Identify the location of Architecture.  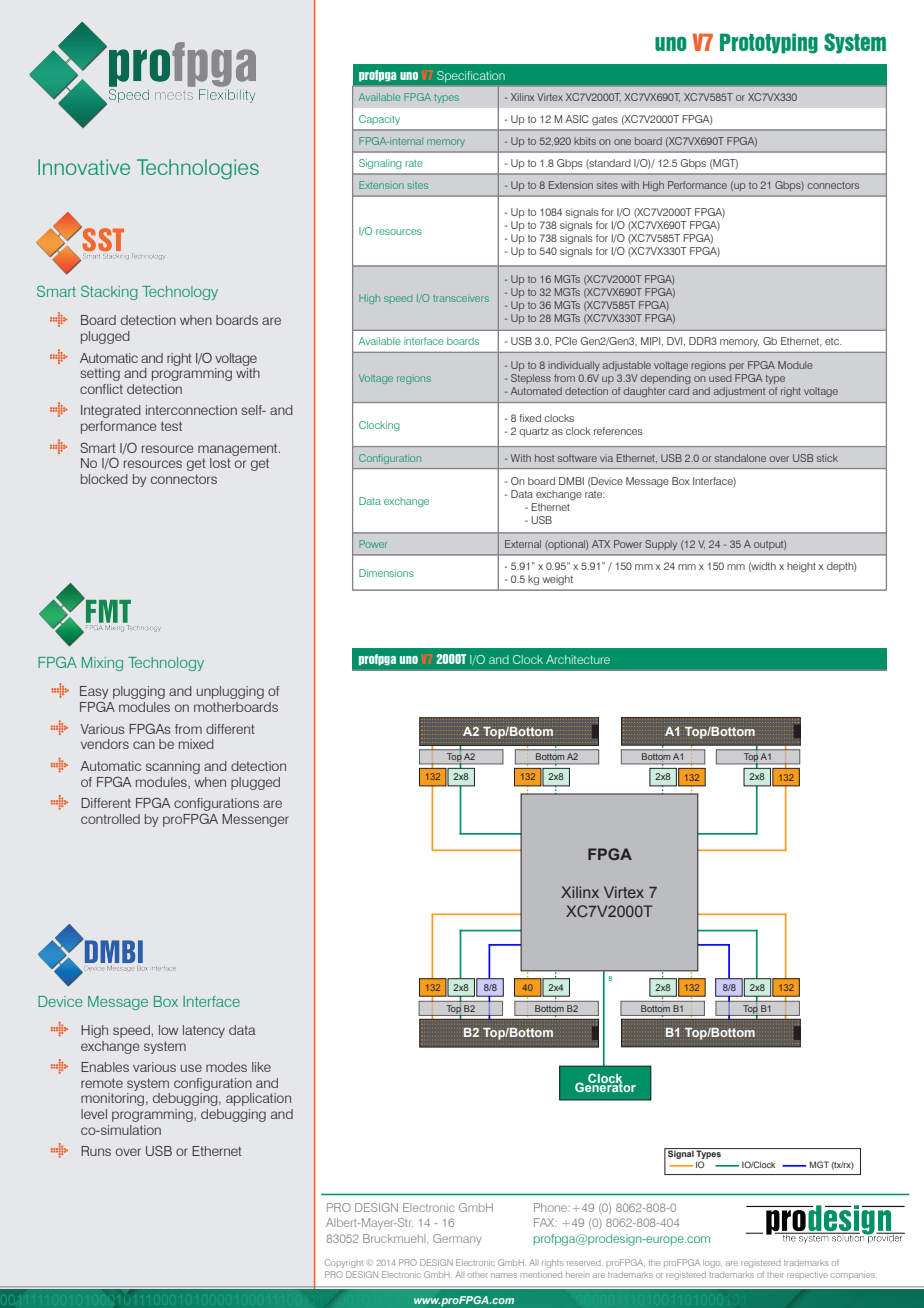
(578, 659).
